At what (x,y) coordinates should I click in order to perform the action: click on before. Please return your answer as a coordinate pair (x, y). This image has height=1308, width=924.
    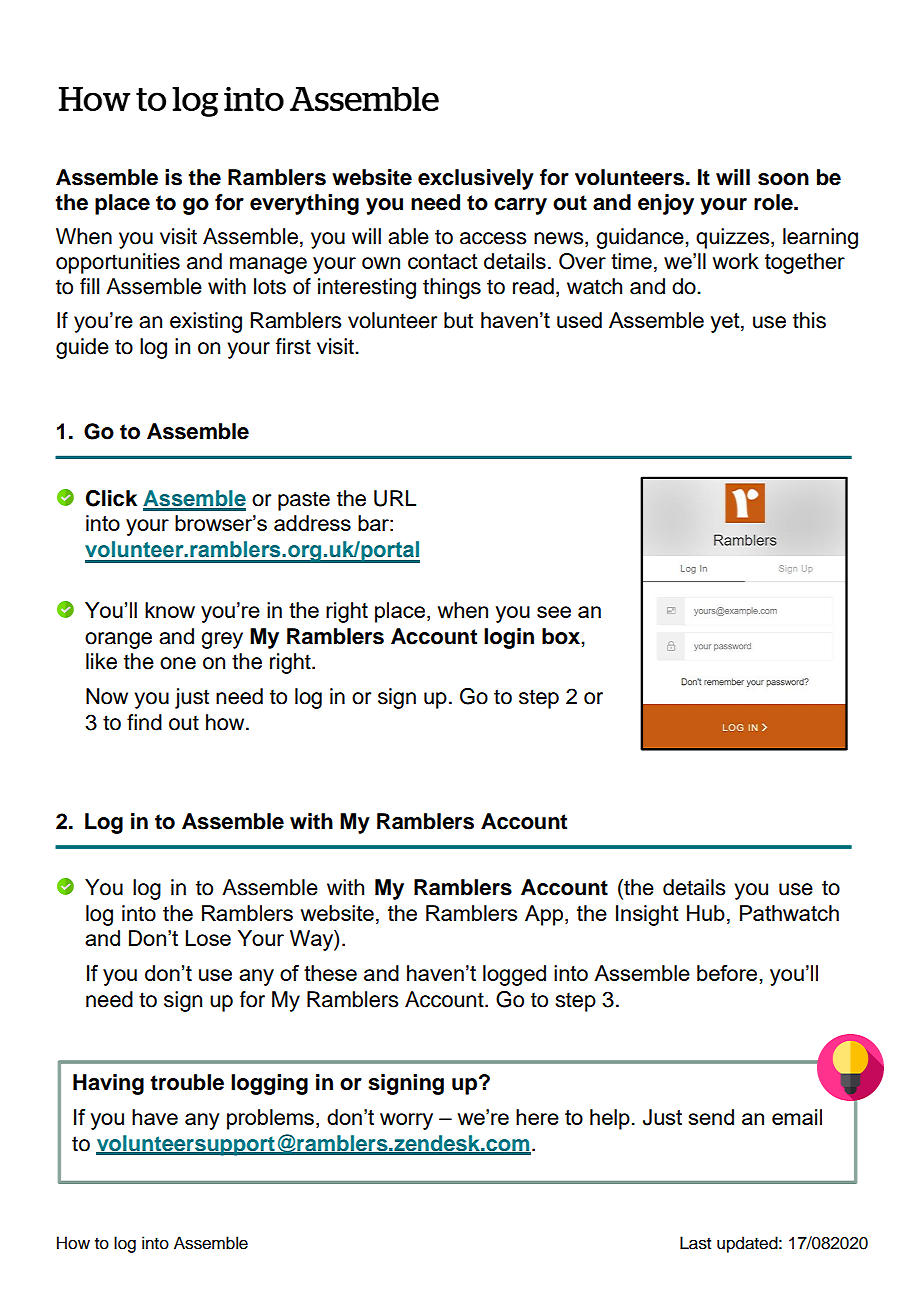
    Looking at the image, I should click on (727, 973).
